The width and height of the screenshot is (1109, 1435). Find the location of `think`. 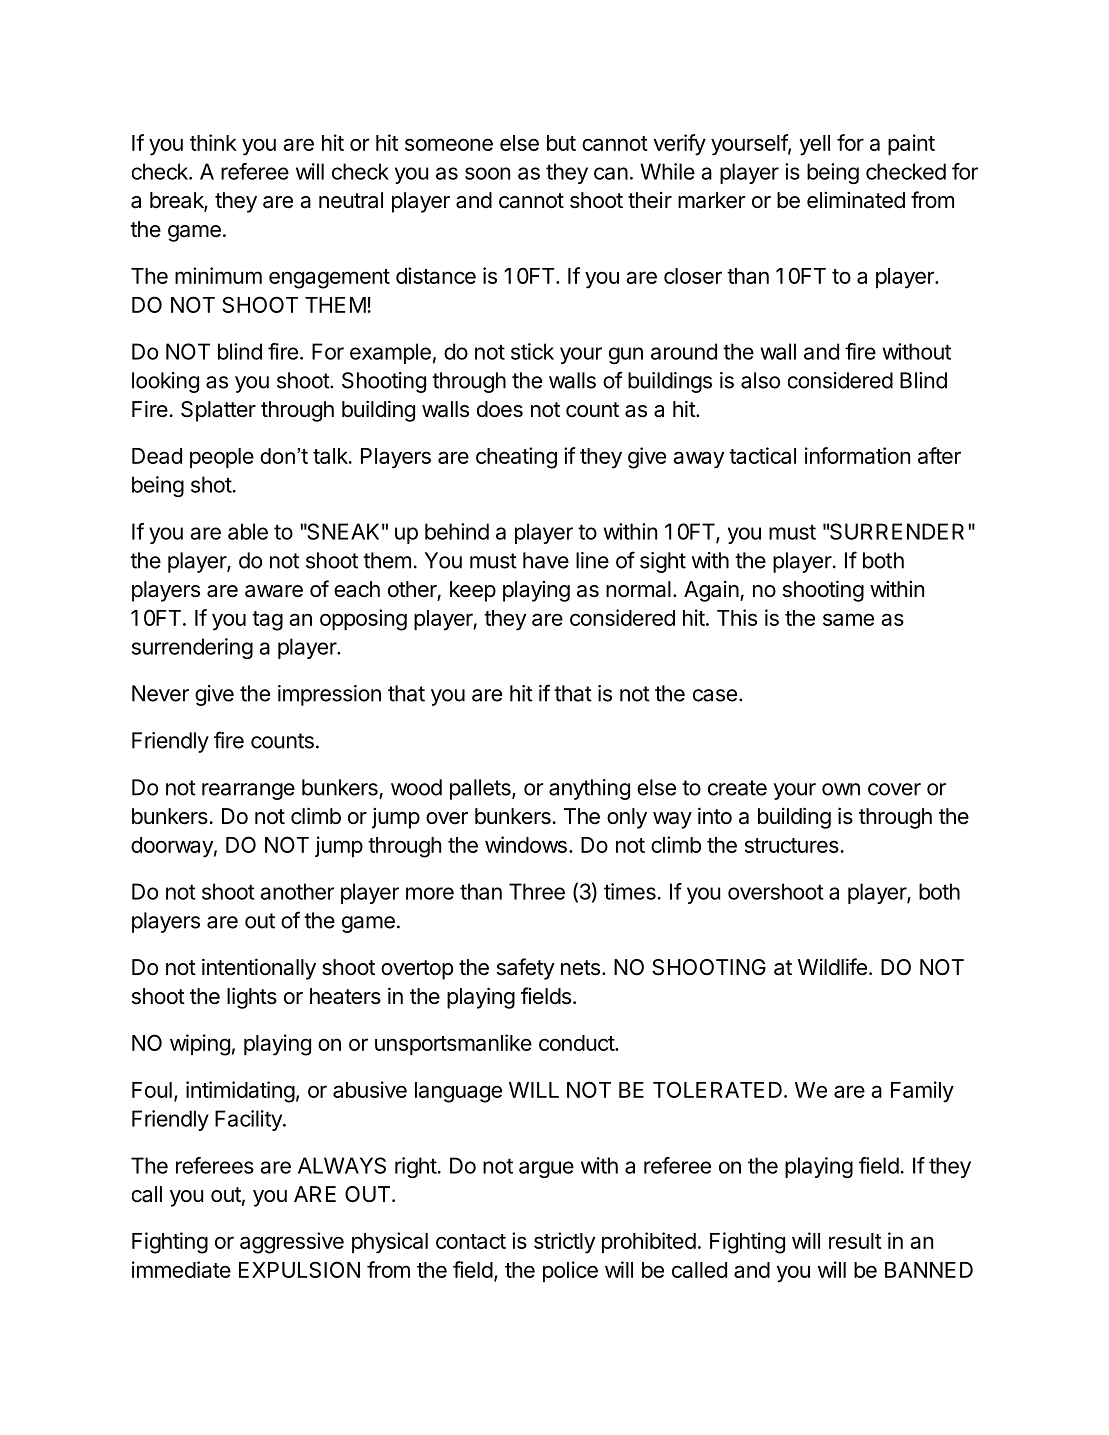

think is located at coordinates (213, 142).
